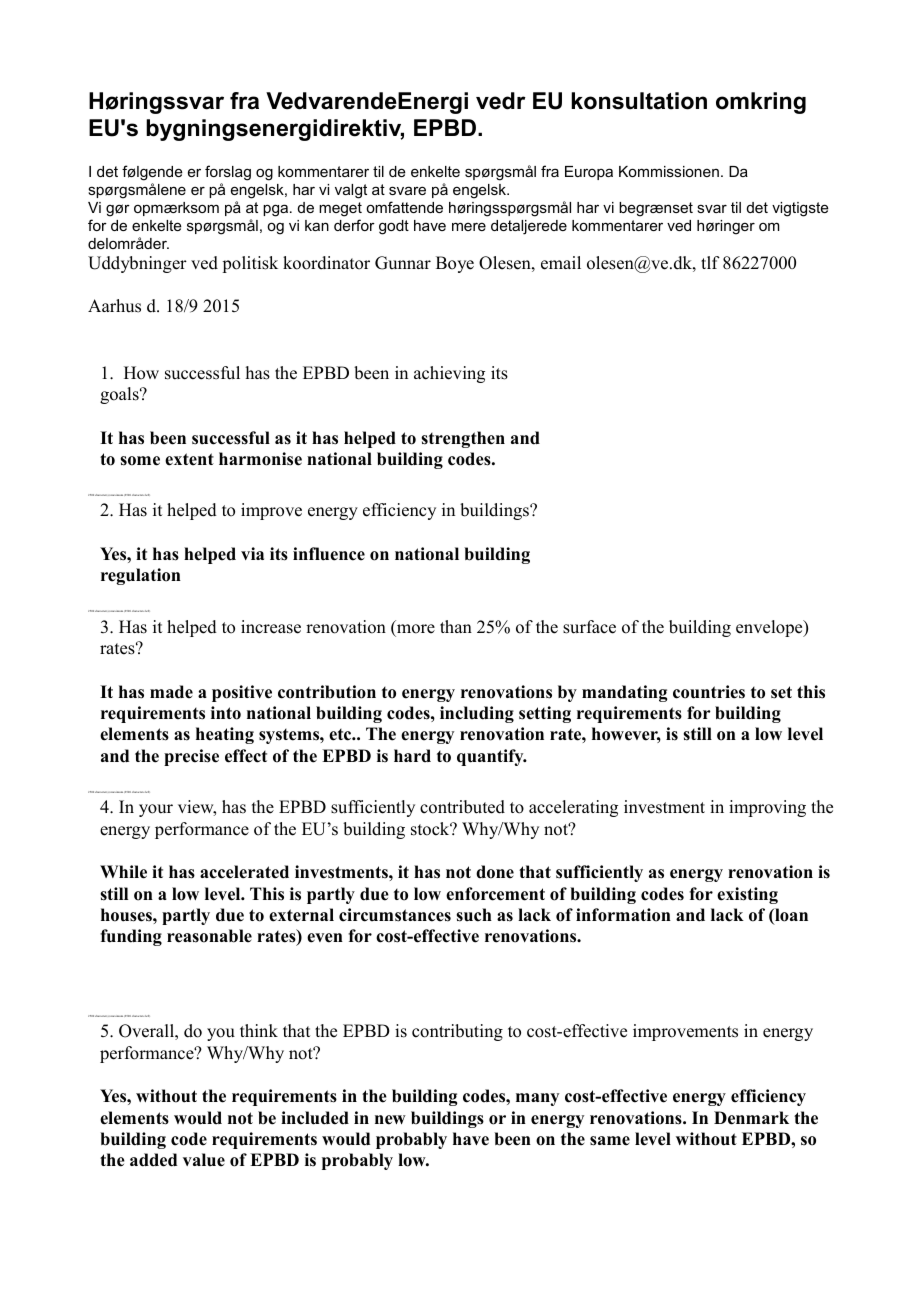 The width and height of the image is (924, 1308). Describe the element at coordinates (204, 1160) in the image. I see `value` at that location.
